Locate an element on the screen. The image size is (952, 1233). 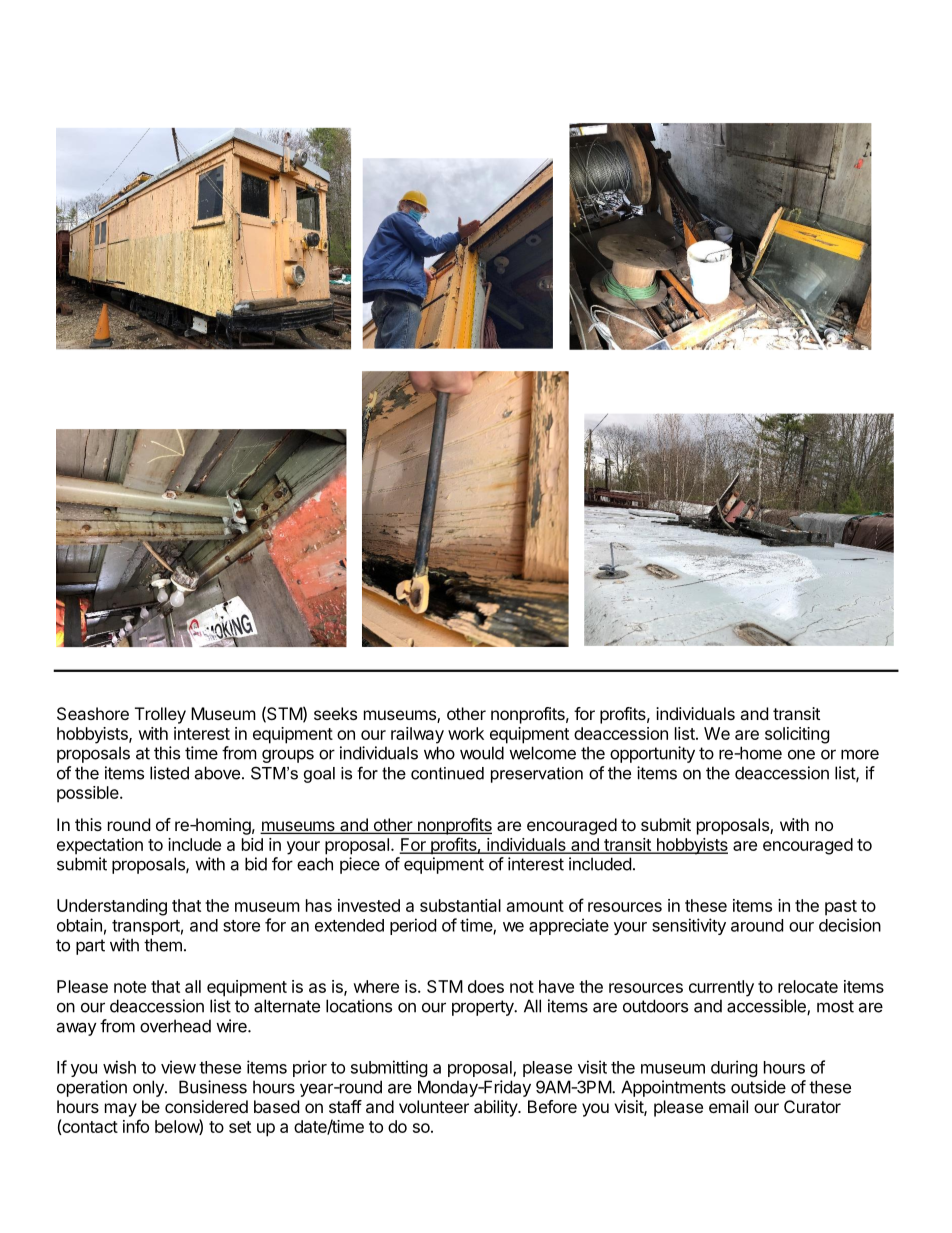
ability is located at coordinates (496, 1108).
